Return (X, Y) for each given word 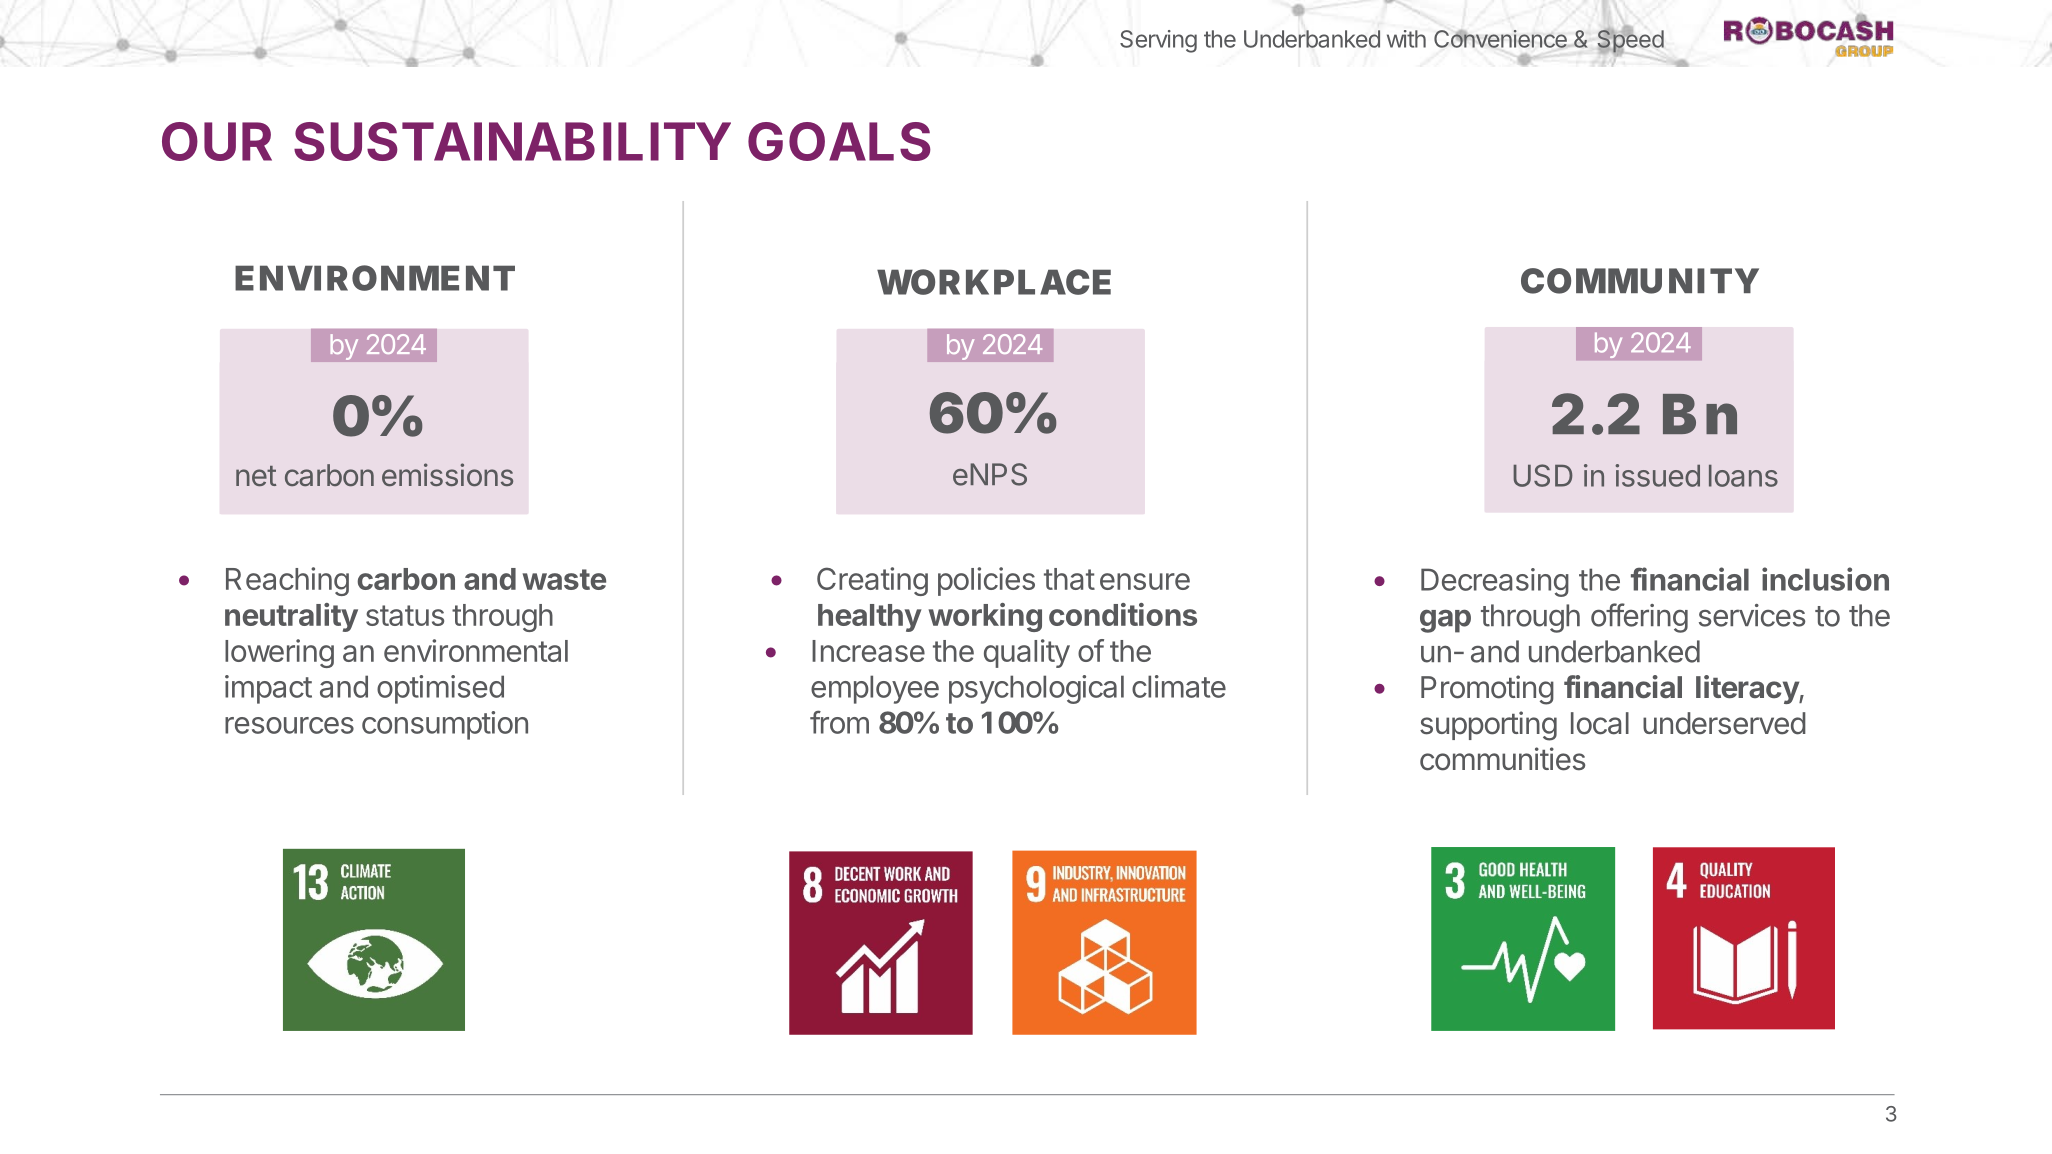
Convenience (1500, 39)
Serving (1158, 41)
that (1069, 579)
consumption (445, 725)
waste (564, 579)
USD (1543, 475)
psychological (1036, 689)
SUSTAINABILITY (512, 141)
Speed (1631, 41)
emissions (447, 474)
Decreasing (1495, 582)
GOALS (839, 141)
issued (1657, 475)
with (1406, 39)
